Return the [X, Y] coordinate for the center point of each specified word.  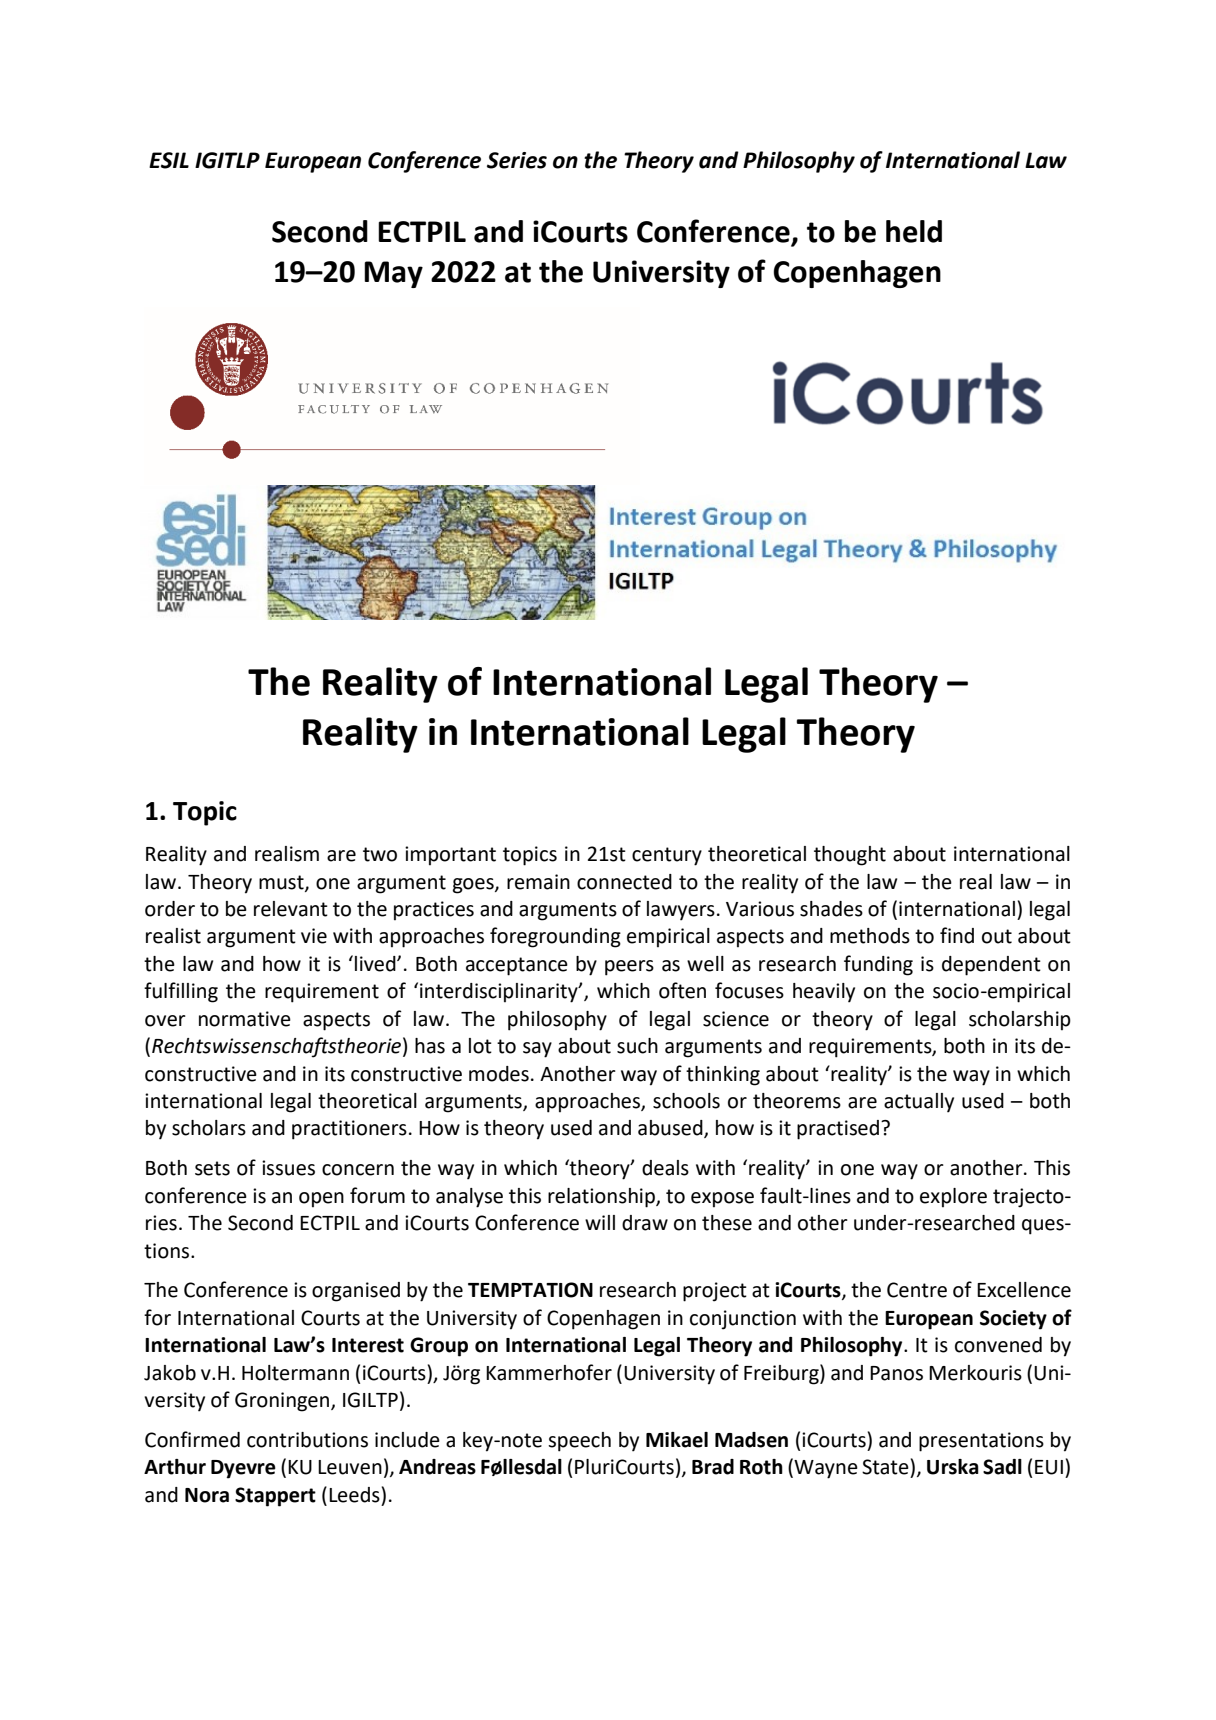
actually [919, 1103]
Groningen [283, 1402]
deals [665, 1168]
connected [624, 882]
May [393, 274]
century [667, 856]
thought [850, 856]
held [914, 231]
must [282, 883]
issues [288, 1168]
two [380, 854]
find [957, 935]
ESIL [169, 160]
